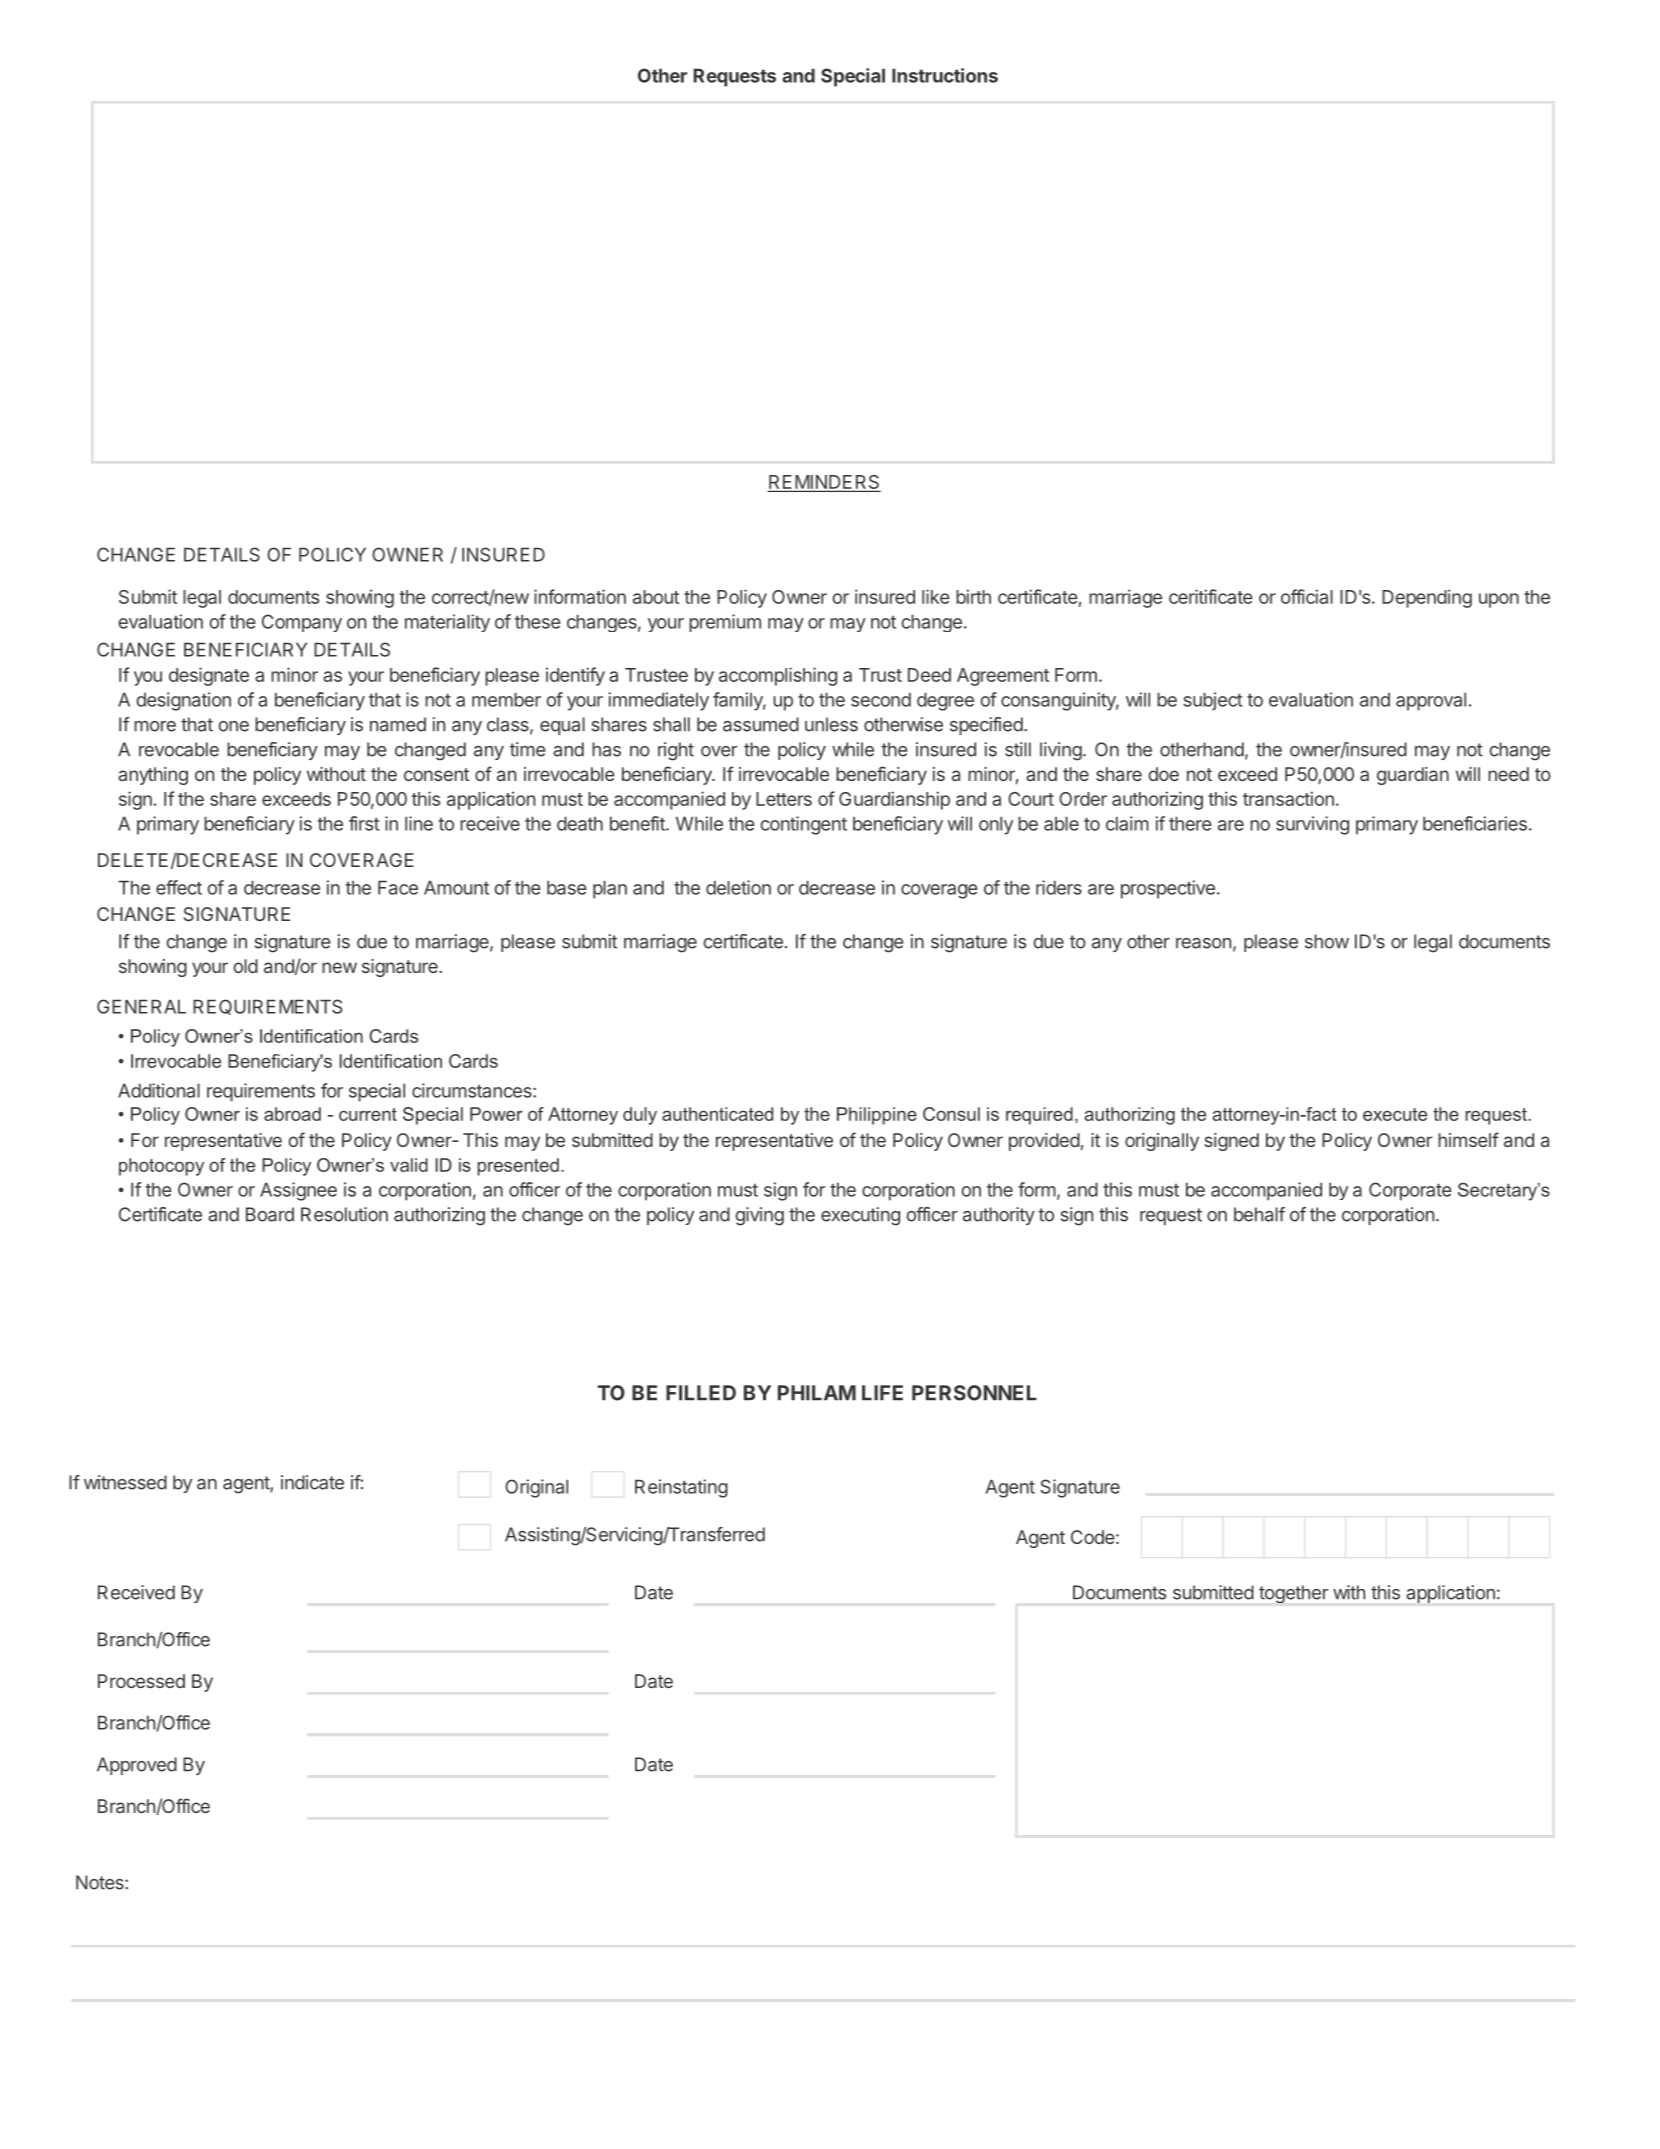  Describe the element at coordinates (141, 1681) in the screenshot. I see `Processed` at that location.
